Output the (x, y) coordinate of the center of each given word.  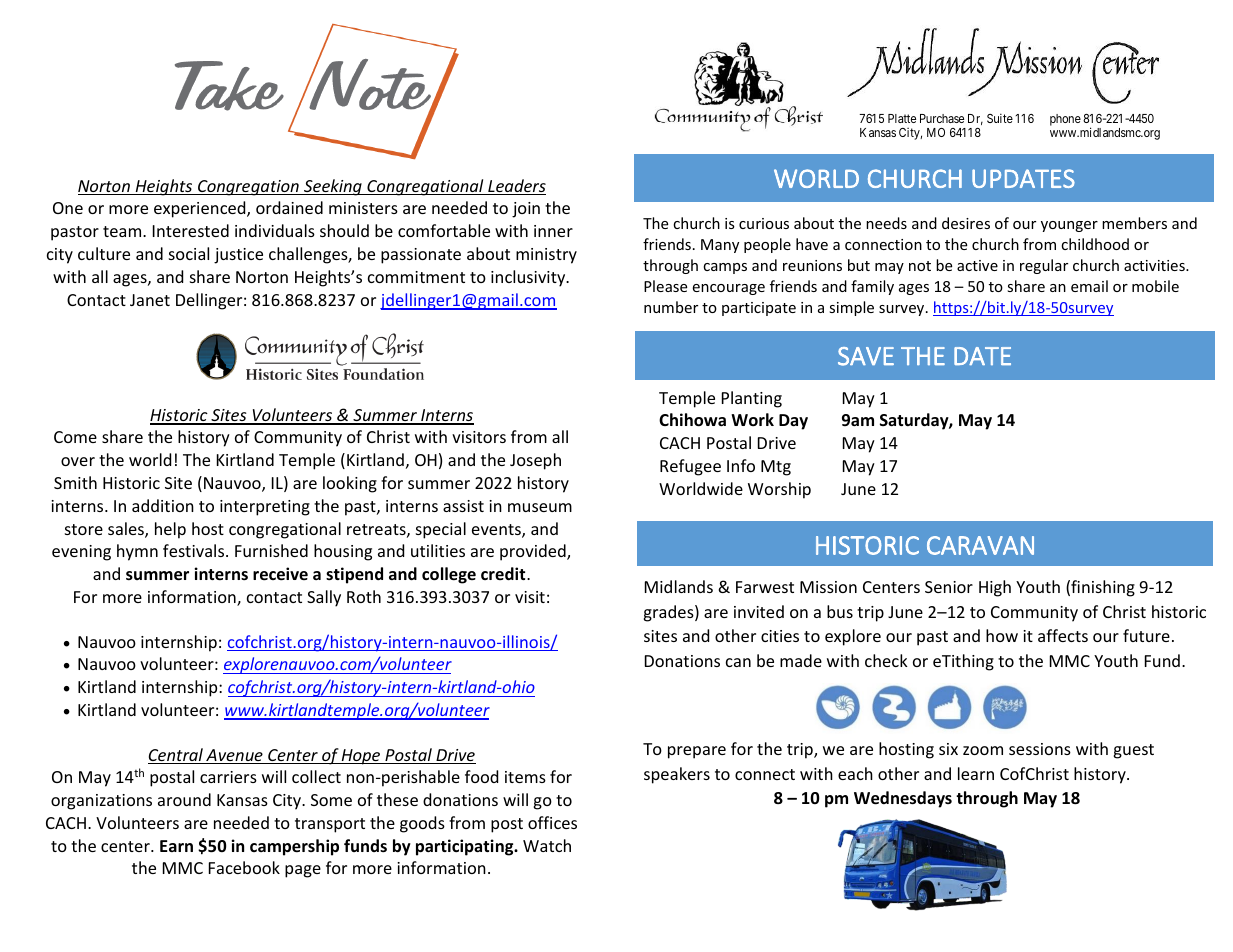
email (1089, 286)
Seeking (333, 187)
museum (540, 507)
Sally (324, 598)
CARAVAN (980, 545)
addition (163, 505)
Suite (1000, 118)
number (671, 307)
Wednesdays (903, 799)
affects (1063, 635)
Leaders (516, 187)
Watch (547, 845)
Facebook (244, 867)
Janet (150, 300)
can (738, 662)
